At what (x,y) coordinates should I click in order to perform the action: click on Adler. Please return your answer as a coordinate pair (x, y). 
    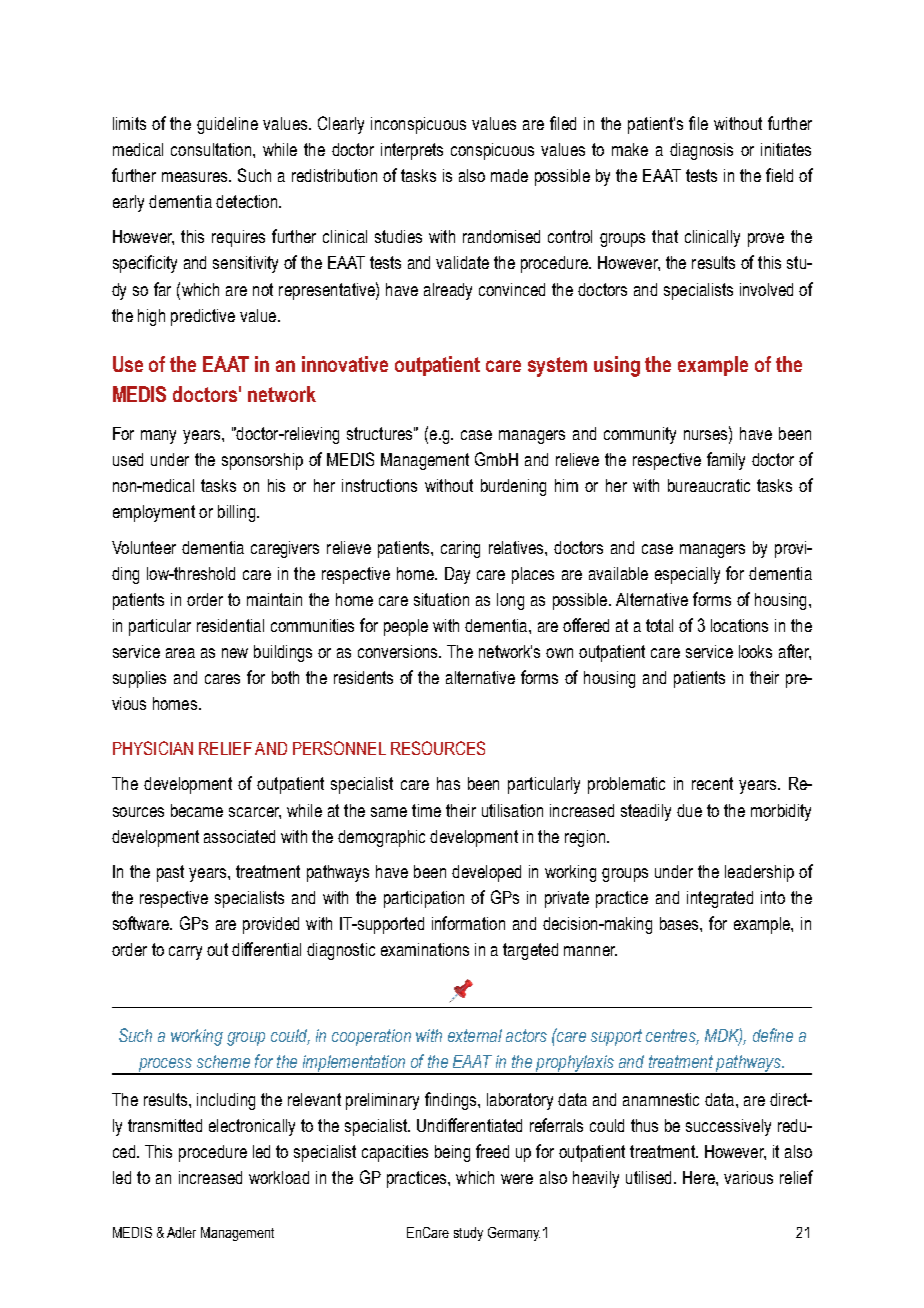
    Looking at the image, I should click on (181, 1232).
